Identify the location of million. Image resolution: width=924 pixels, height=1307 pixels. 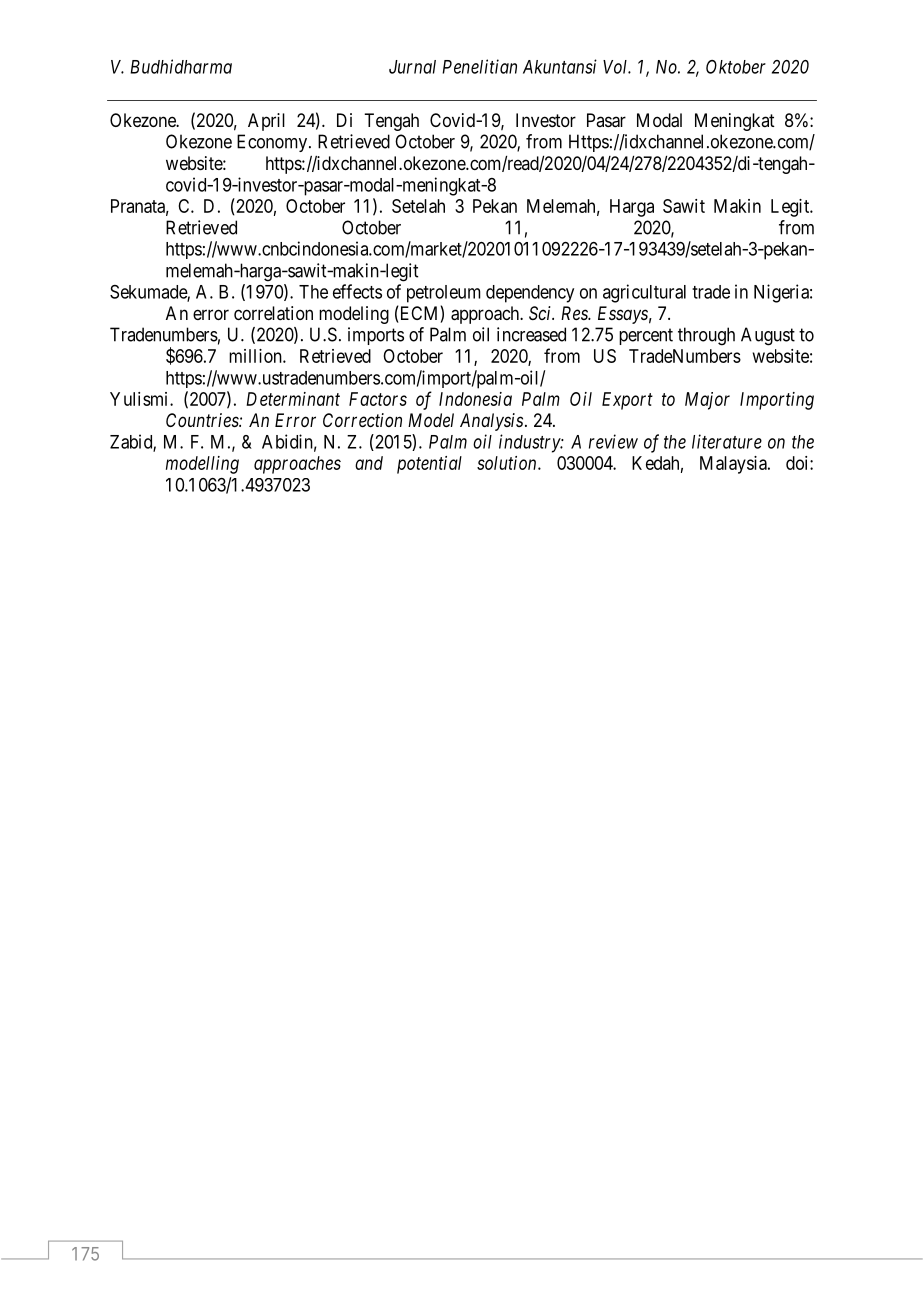
(256, 356).
